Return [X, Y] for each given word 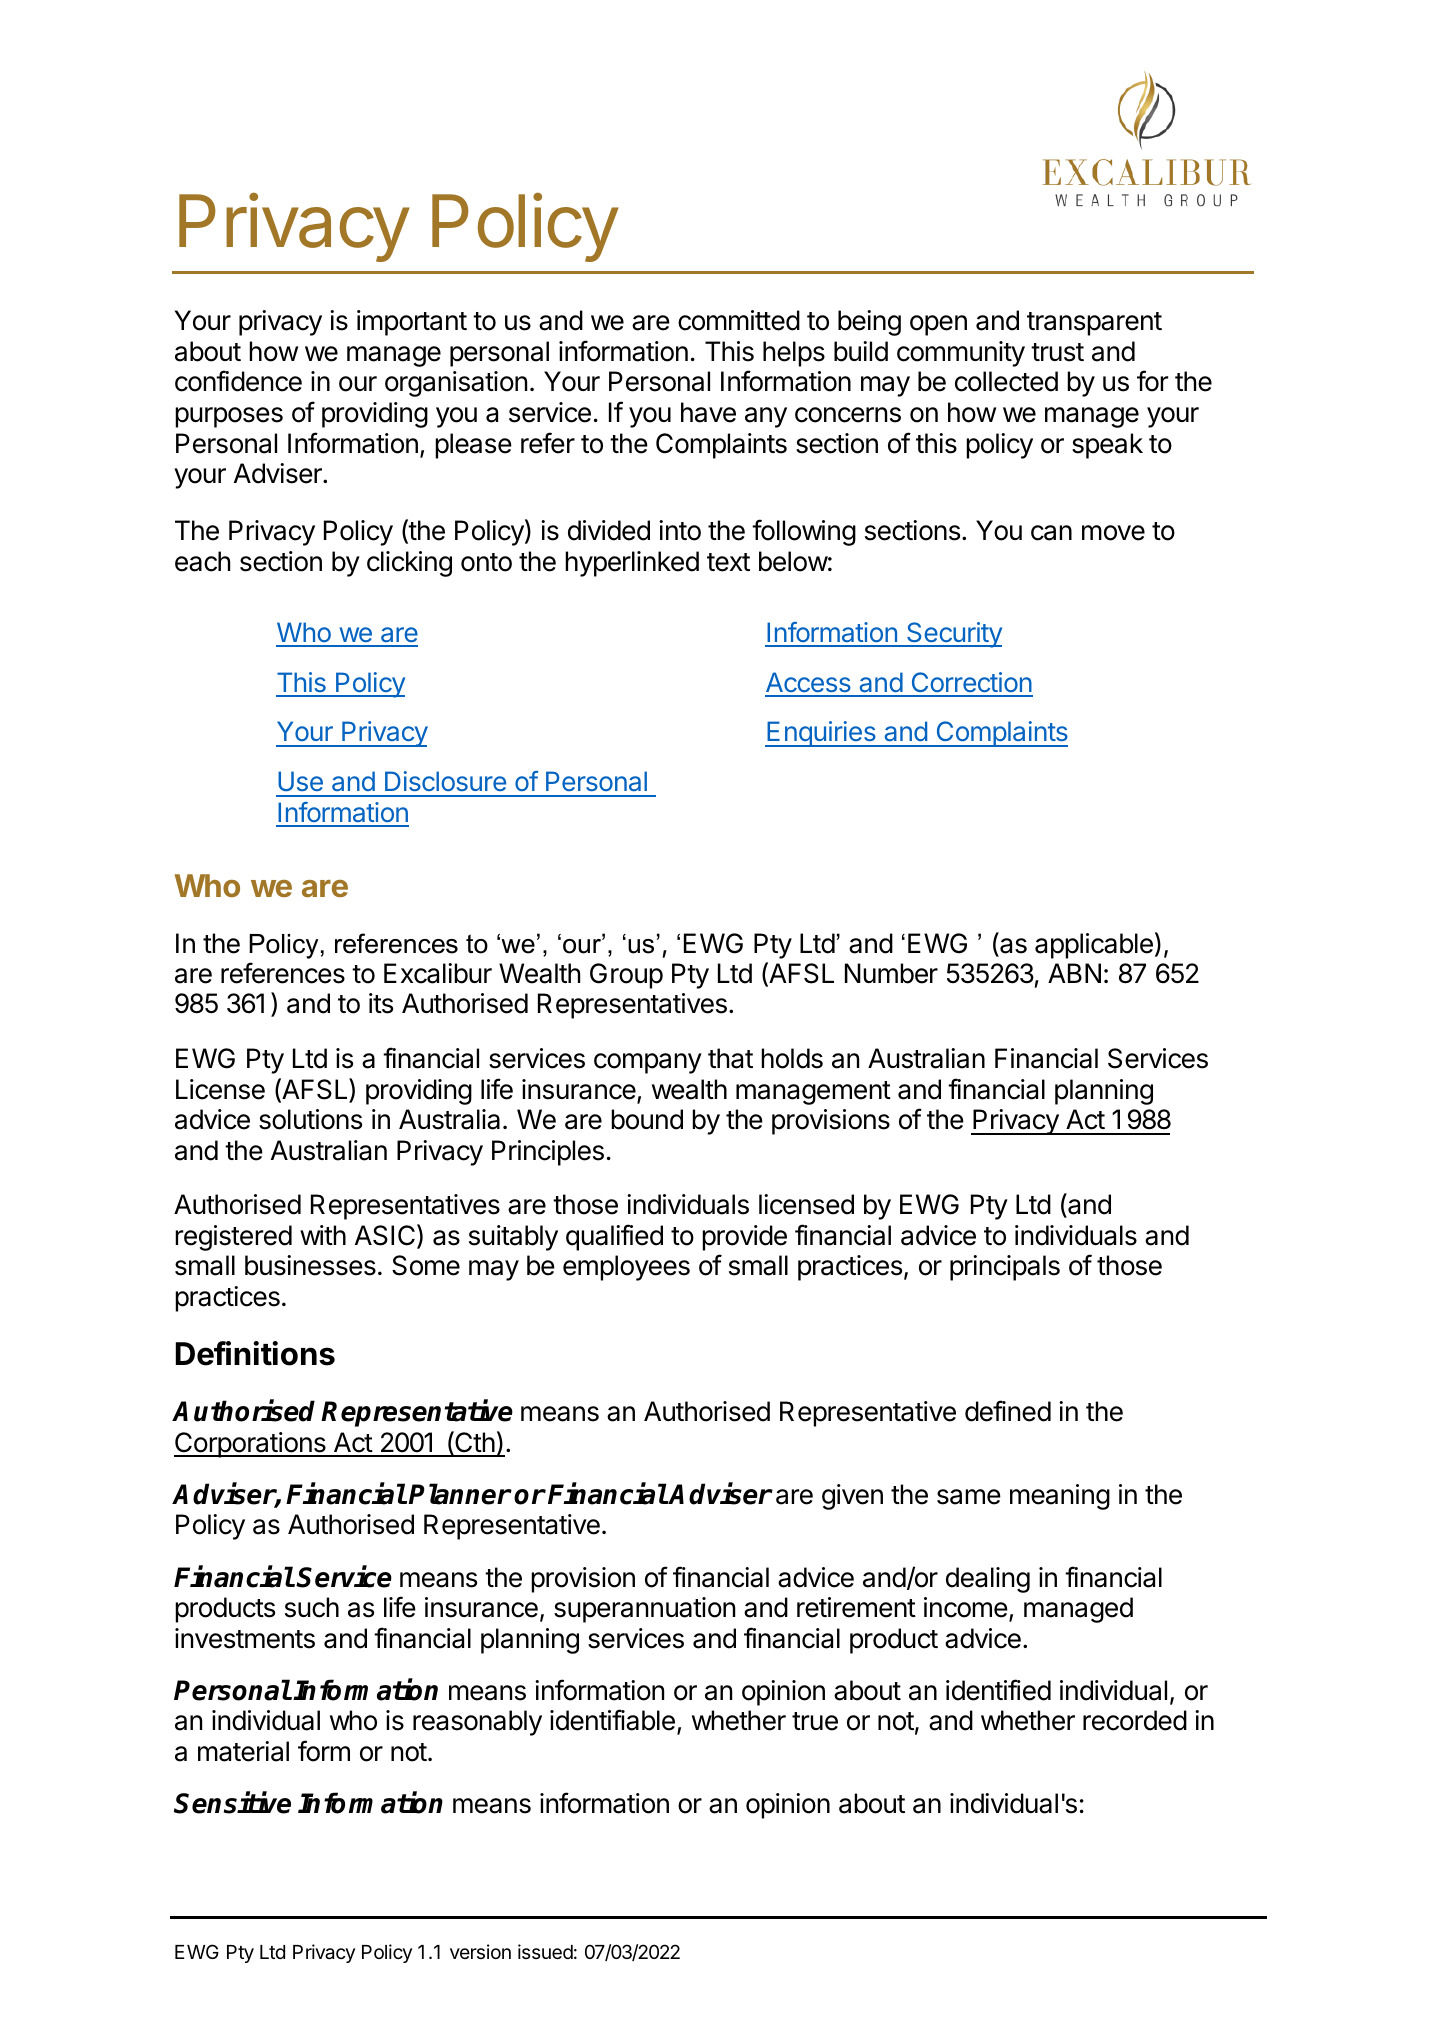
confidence [238, 381]
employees [626, 1268]
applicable [1094, 946]
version [480, 1951]
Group [626, 976]
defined [1008, 1411]
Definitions [255, 1353]
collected [1006, 381]
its [381, 1003]
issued [545, 1951]
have [708, 412]
